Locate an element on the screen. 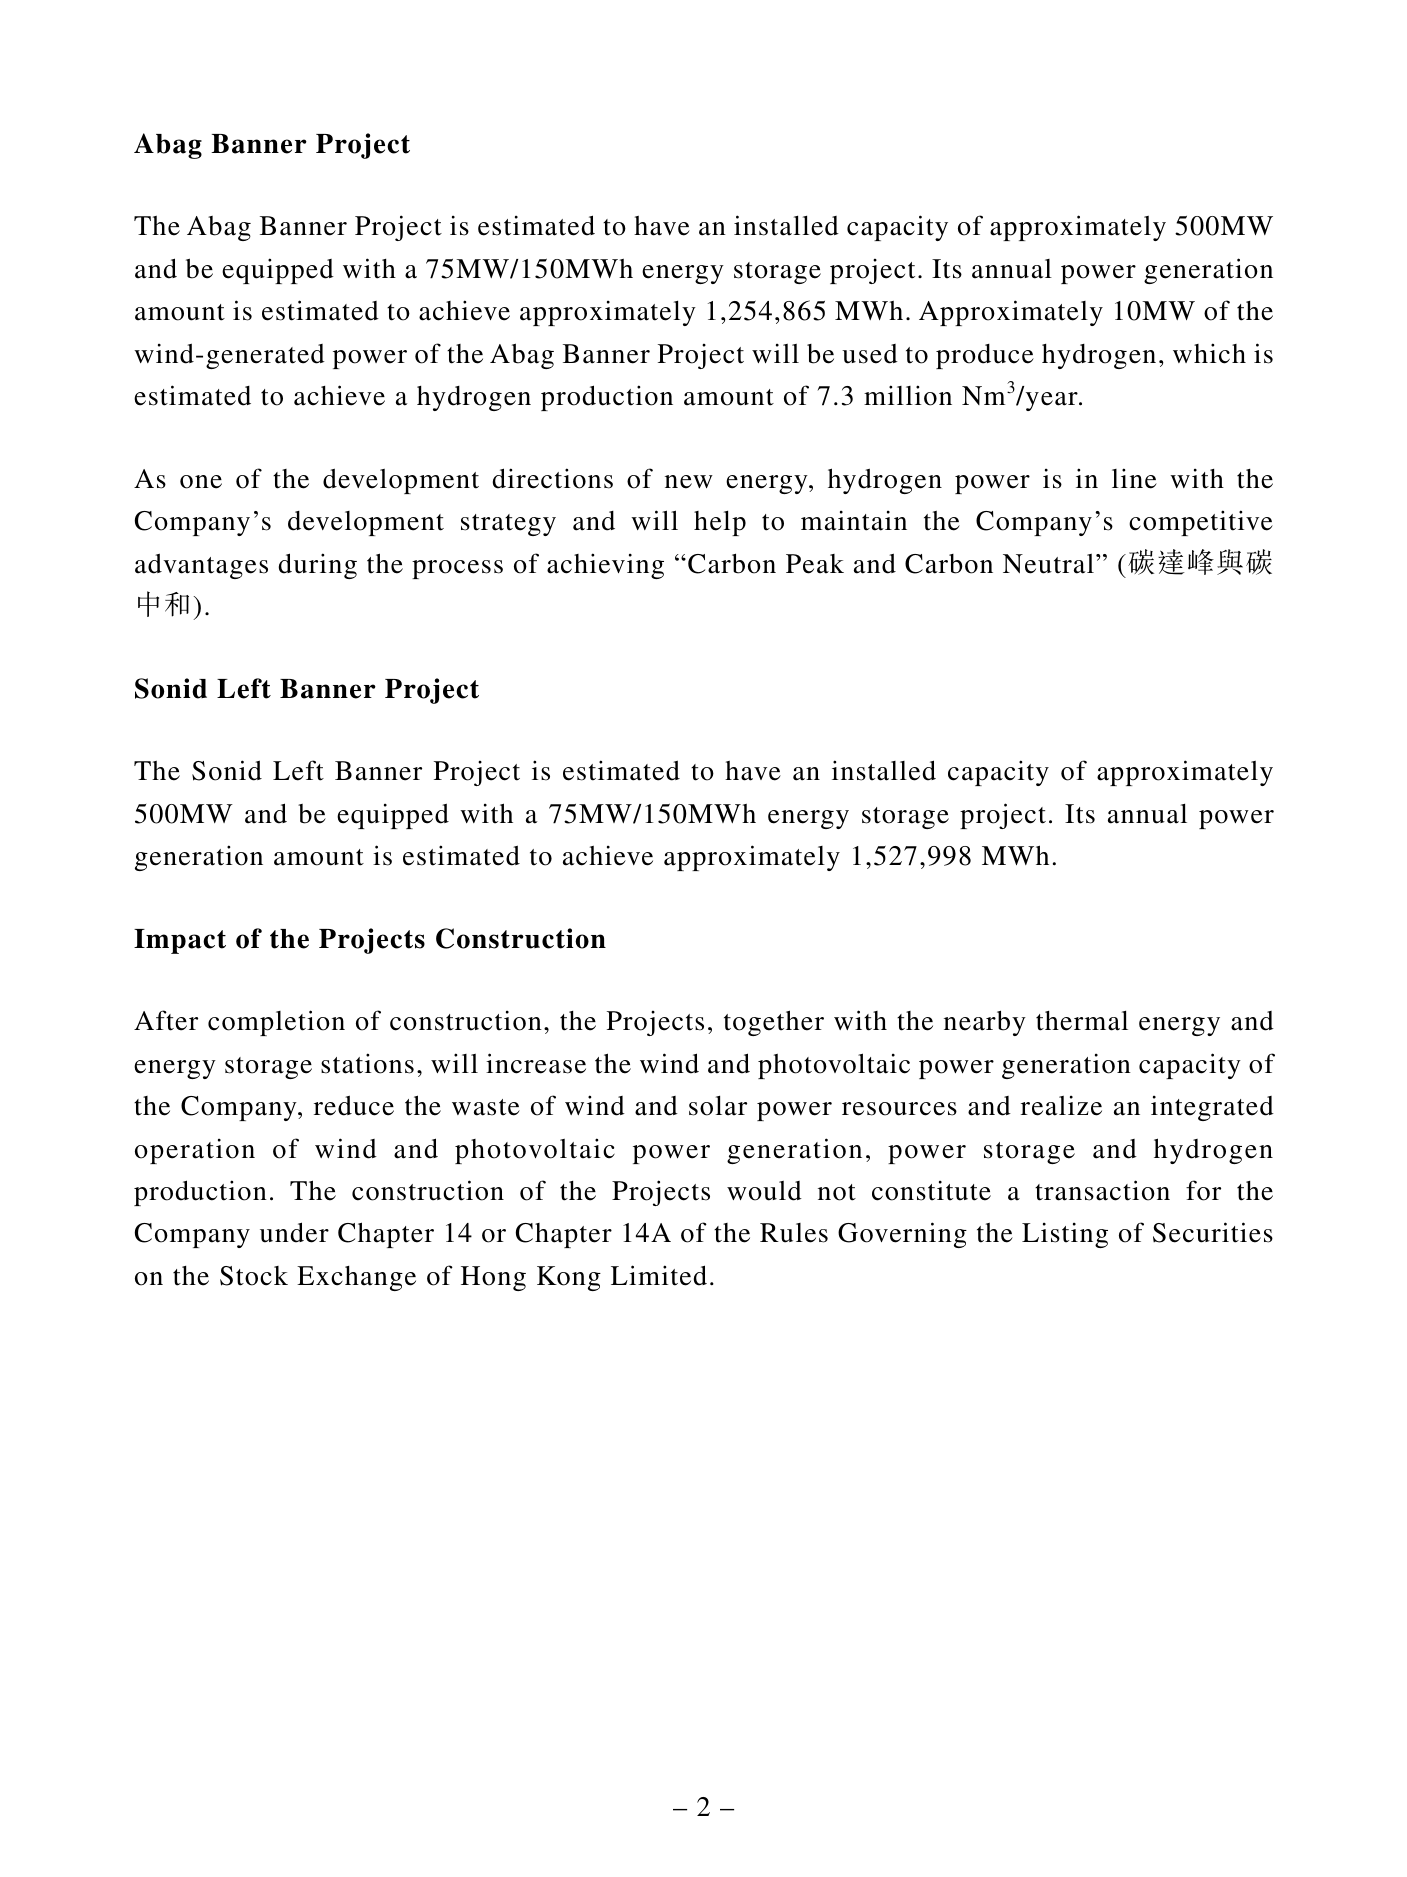 The image size is (1407, 1877). year is located at coordinates (1053, 401).
